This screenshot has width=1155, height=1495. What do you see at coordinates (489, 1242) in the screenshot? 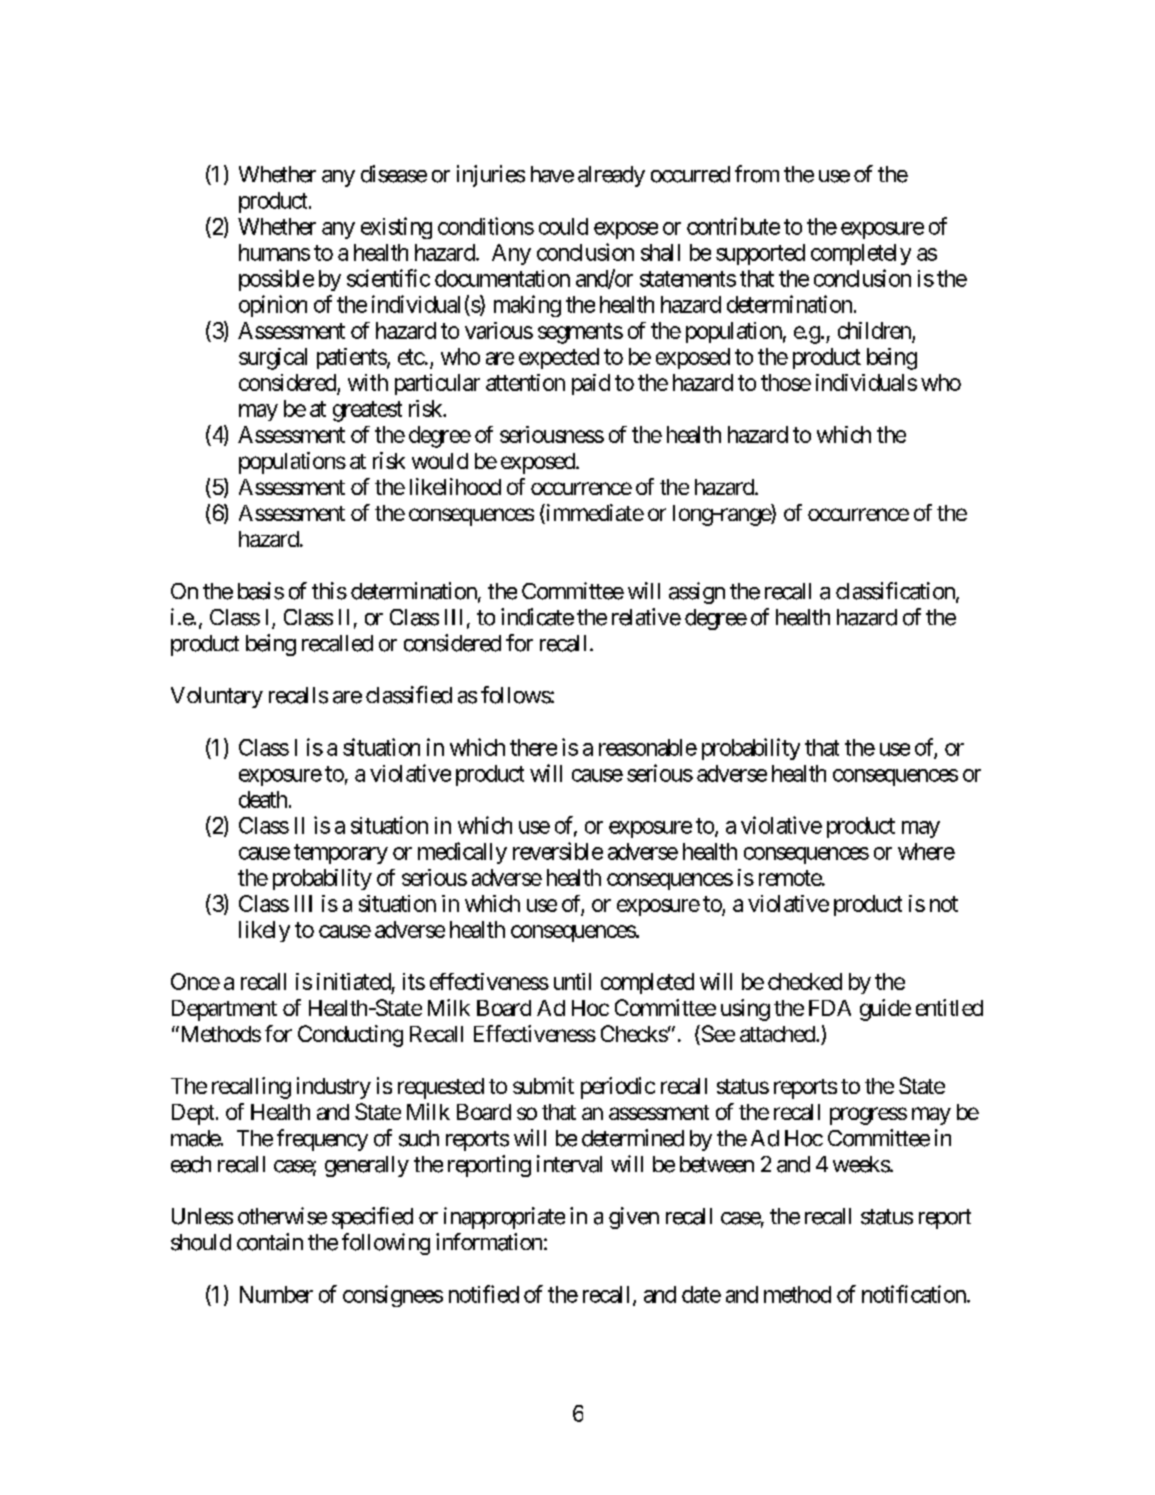
I see `information` at bounding box center [489, 1242].
